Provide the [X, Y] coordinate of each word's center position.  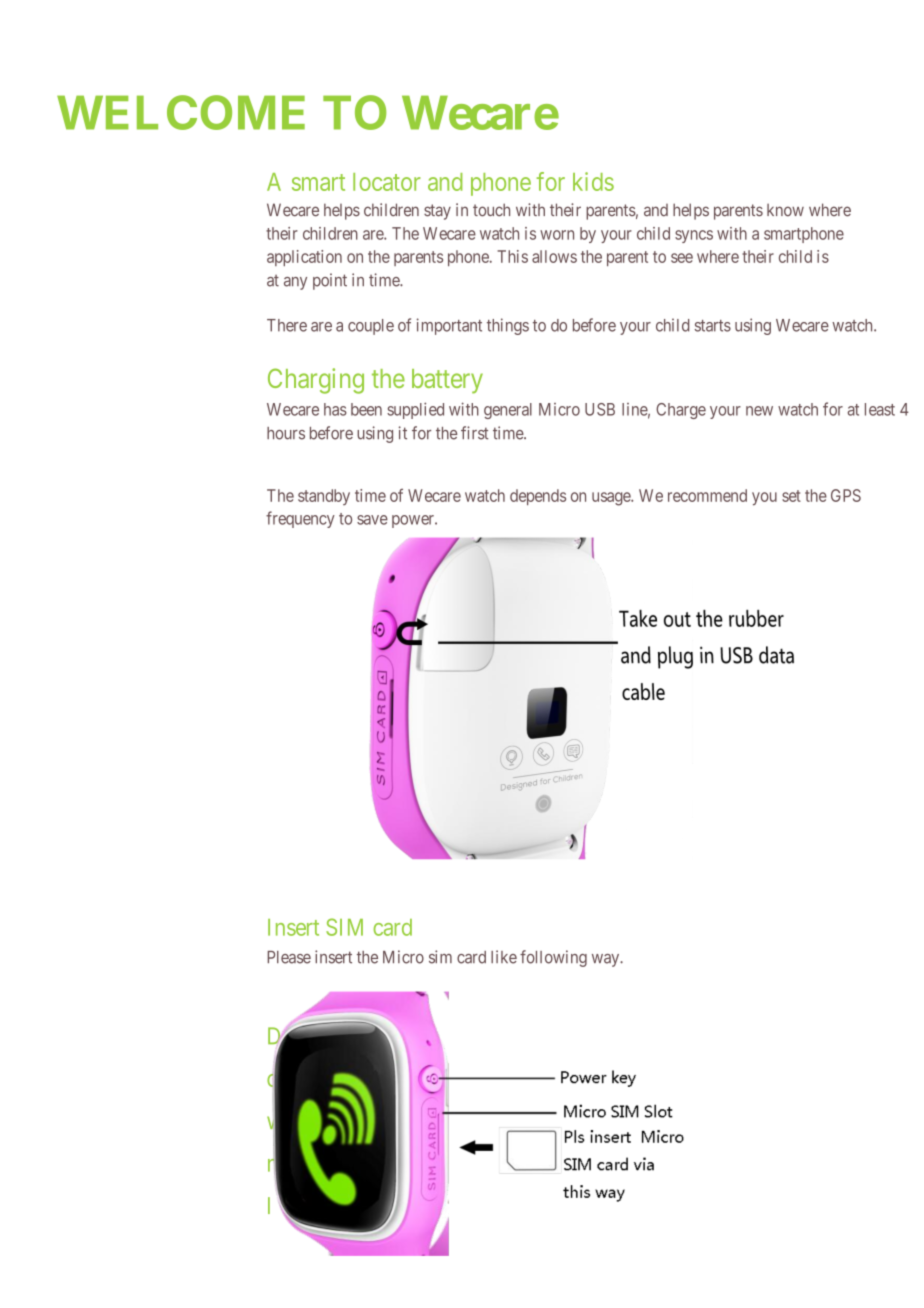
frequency [300, 519]
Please [289, 957]
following [553, 958]
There [287, 325]
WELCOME [181, 112]
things [508, 326]
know [785, 210]
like [504, 957]
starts [712, 326]
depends [538, 497]
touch [491, 210]
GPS [846, 495]
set [791, 496]
